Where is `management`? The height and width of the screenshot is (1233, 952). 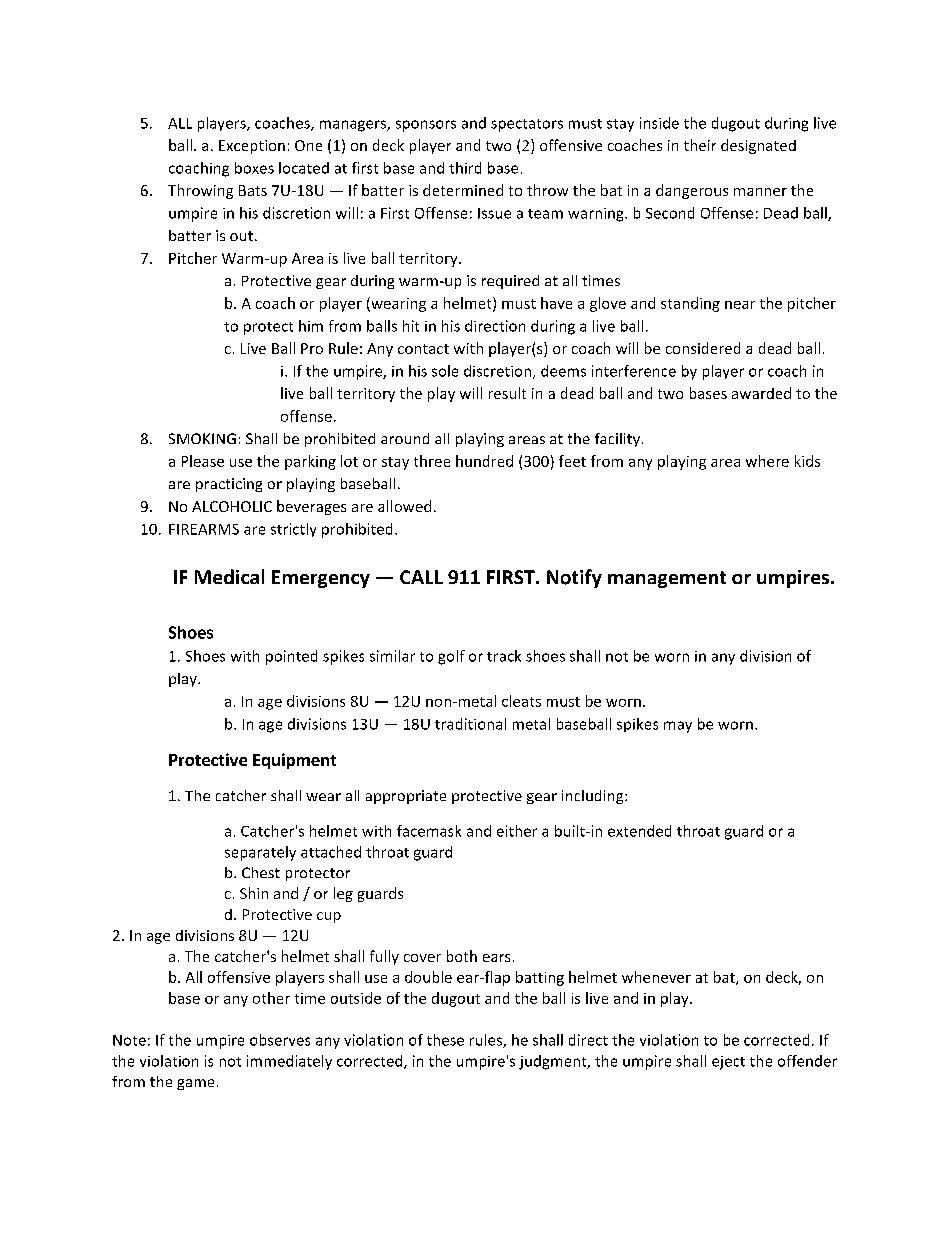 management is located at coordinates (667, 579).
